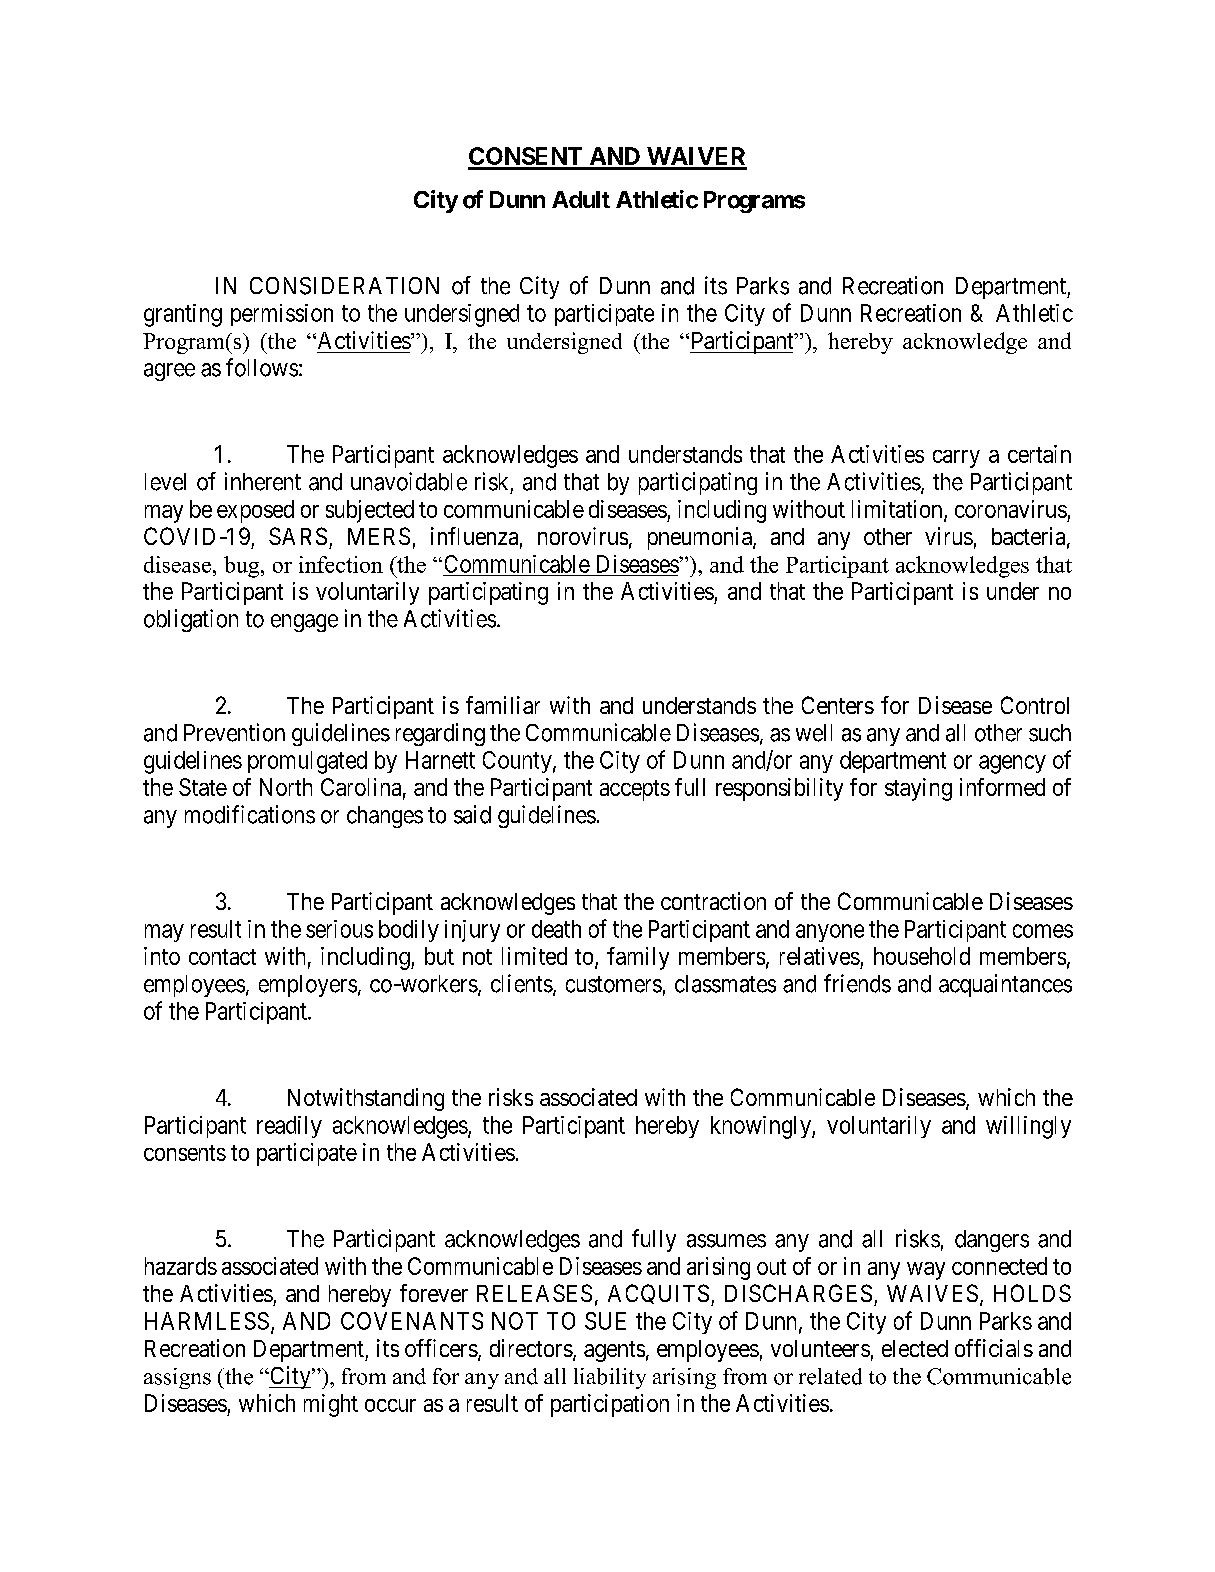 Image resolution: width=1215 pixels, height=1572 pixels. What do you see at coordinates (701, 538) in the image?
I see `pneumonia` at bounding box center [701, 538].
